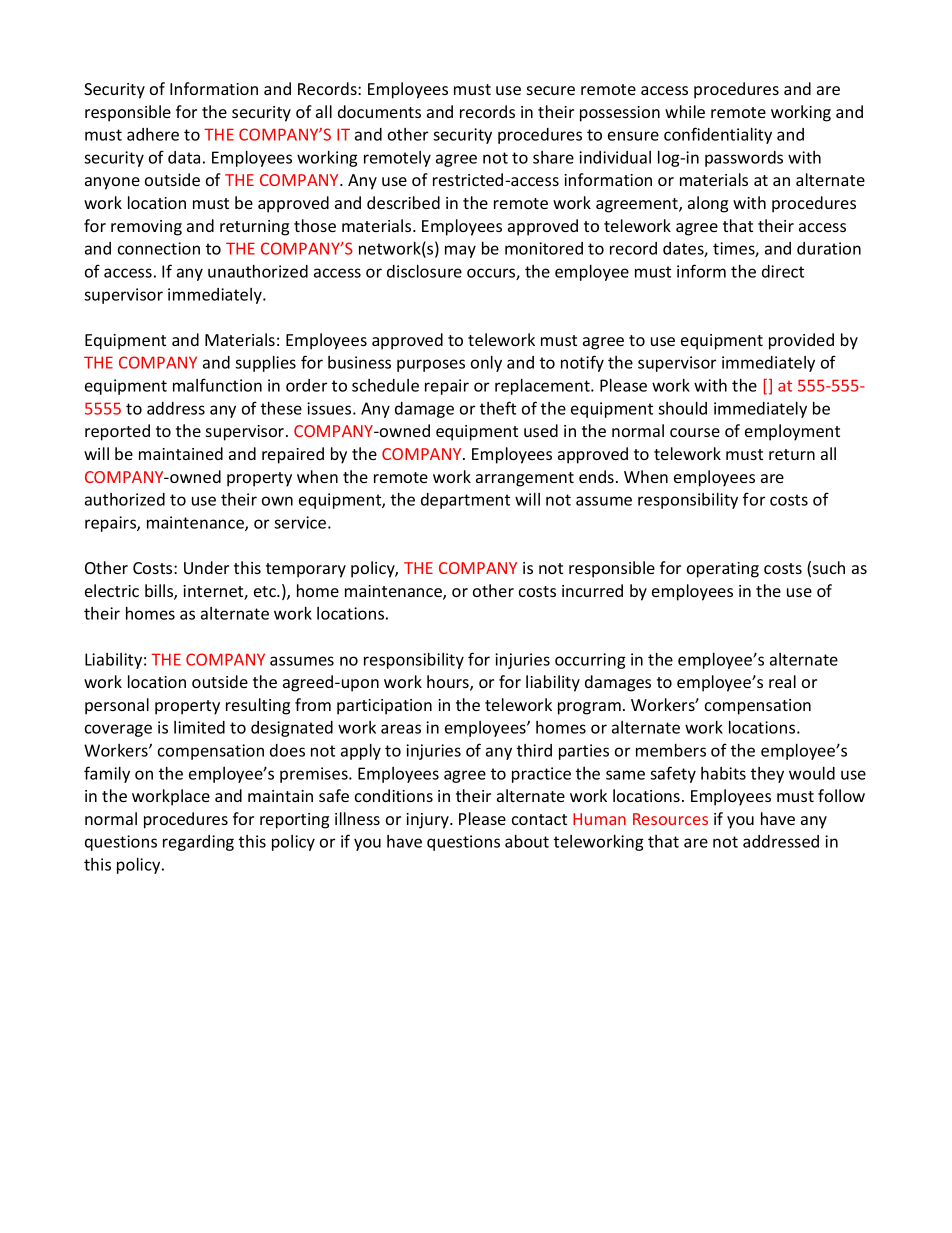  I want to click on adhere, so click(153, 134).
